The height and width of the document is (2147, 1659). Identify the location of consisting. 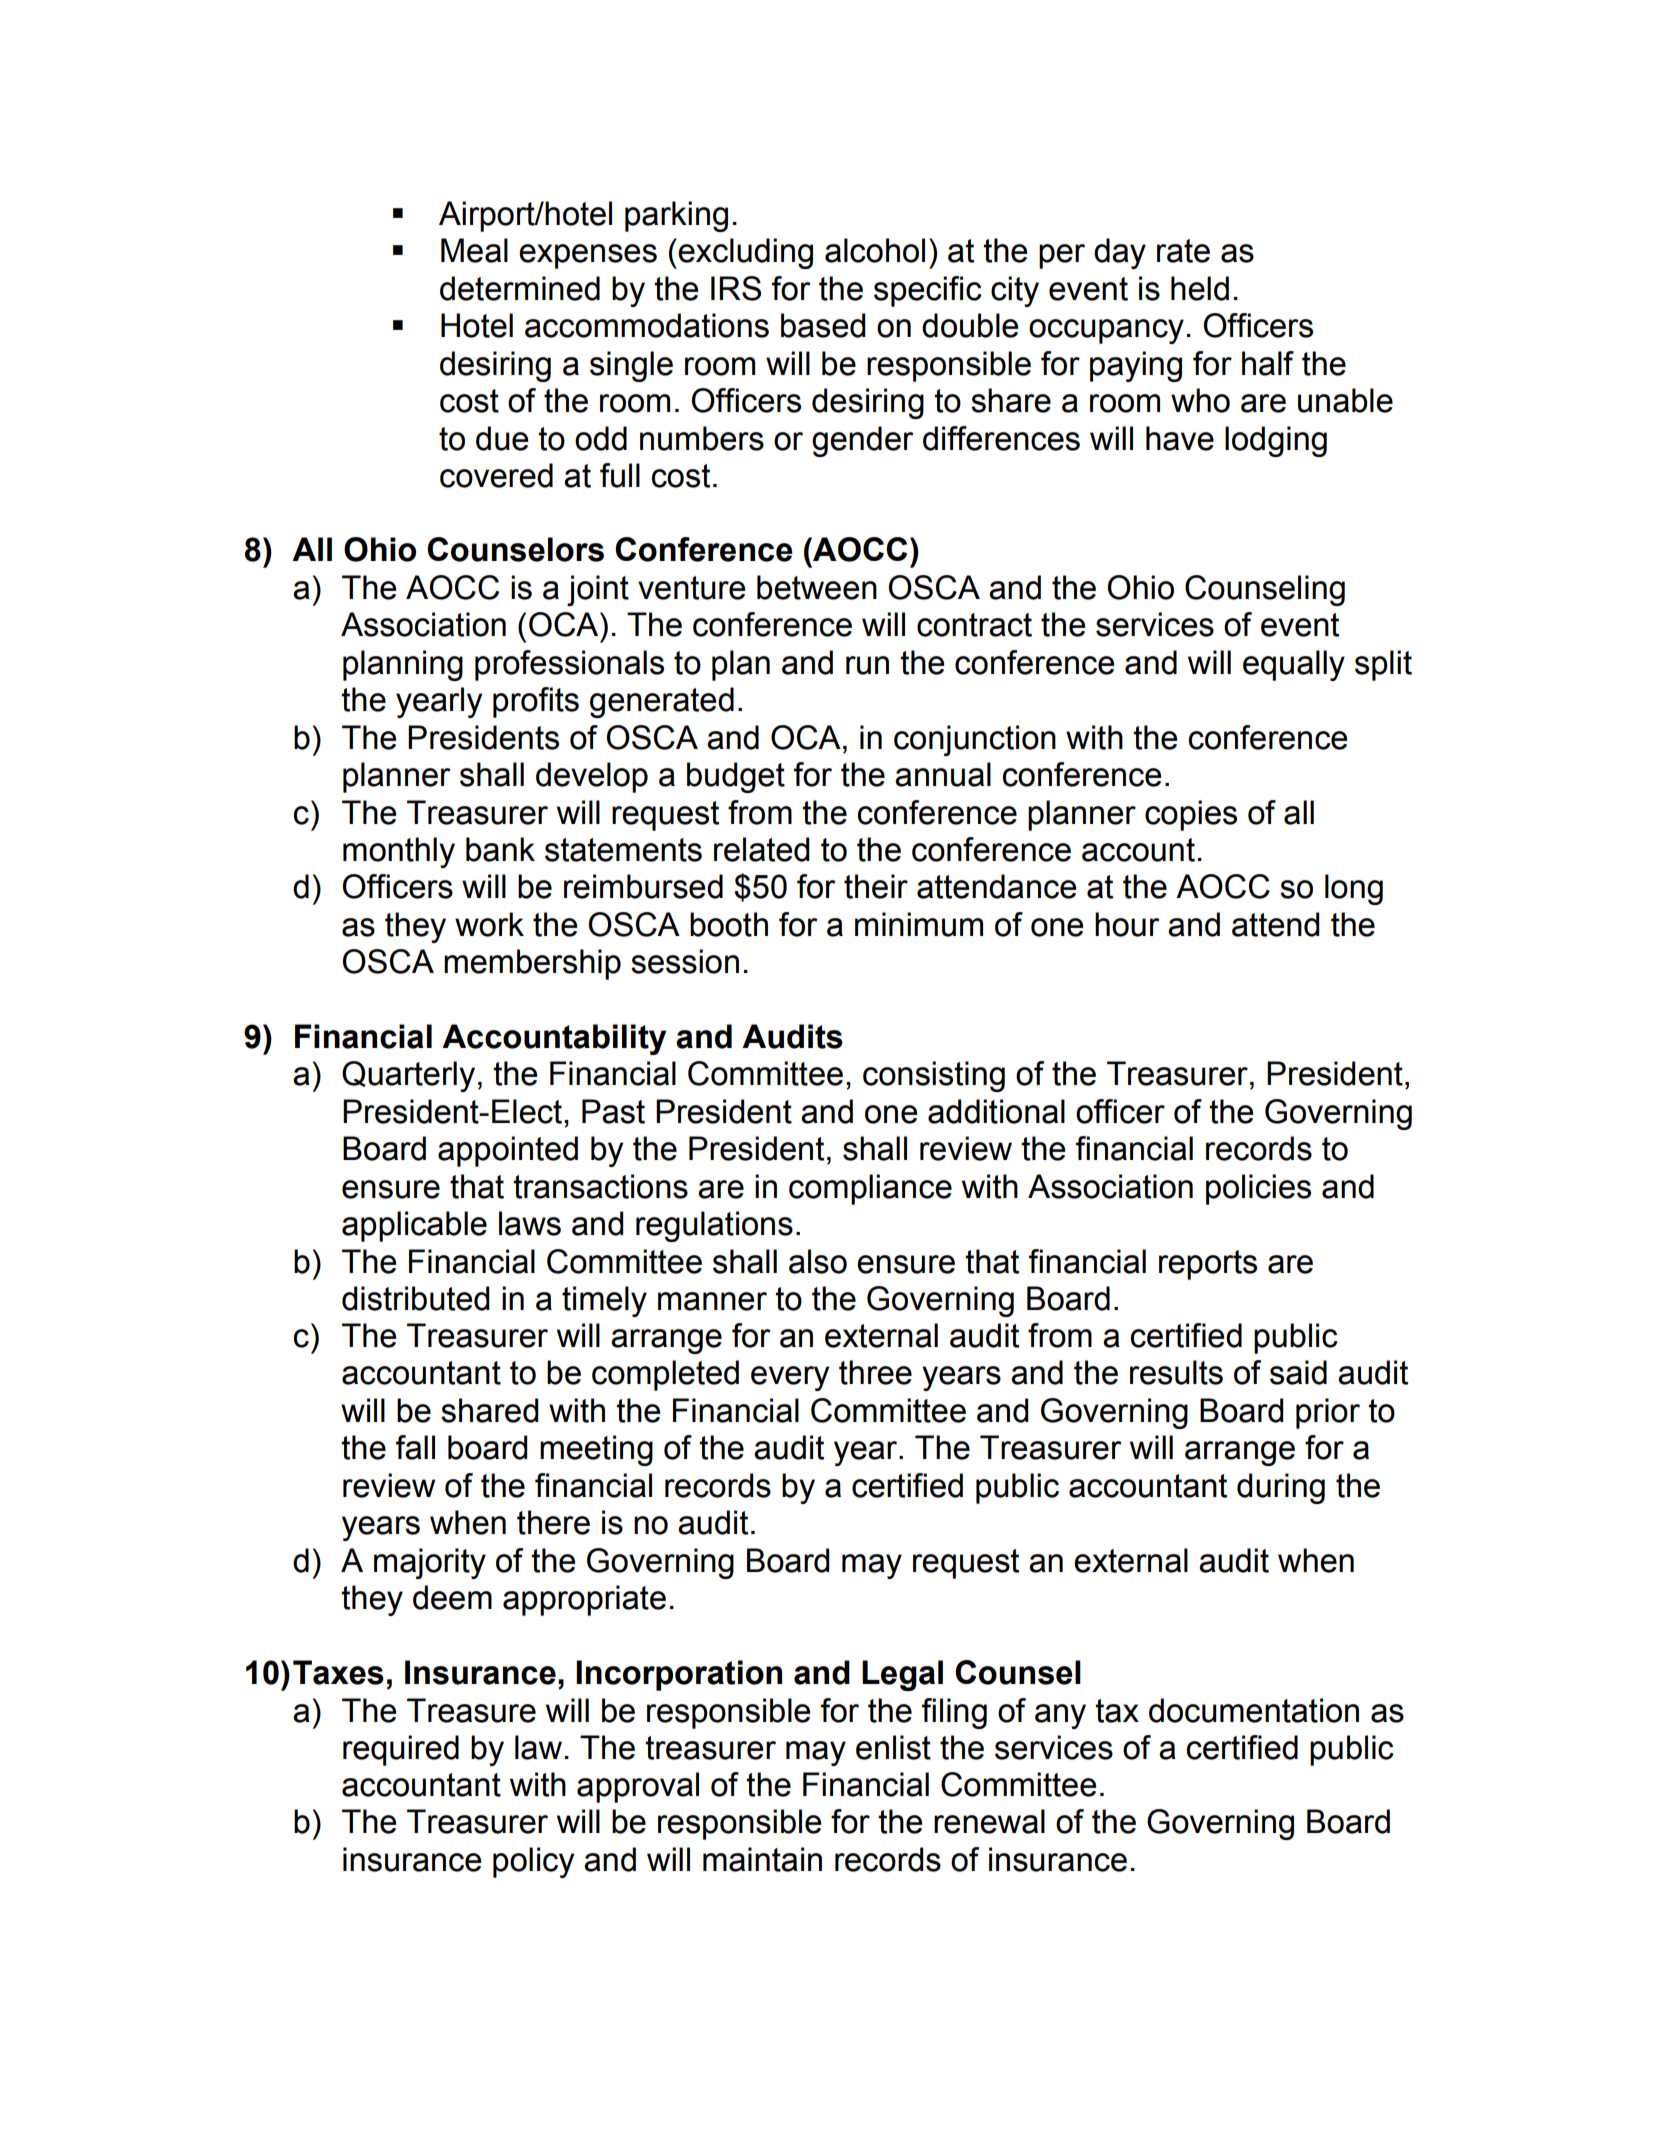
(934, 1076).
